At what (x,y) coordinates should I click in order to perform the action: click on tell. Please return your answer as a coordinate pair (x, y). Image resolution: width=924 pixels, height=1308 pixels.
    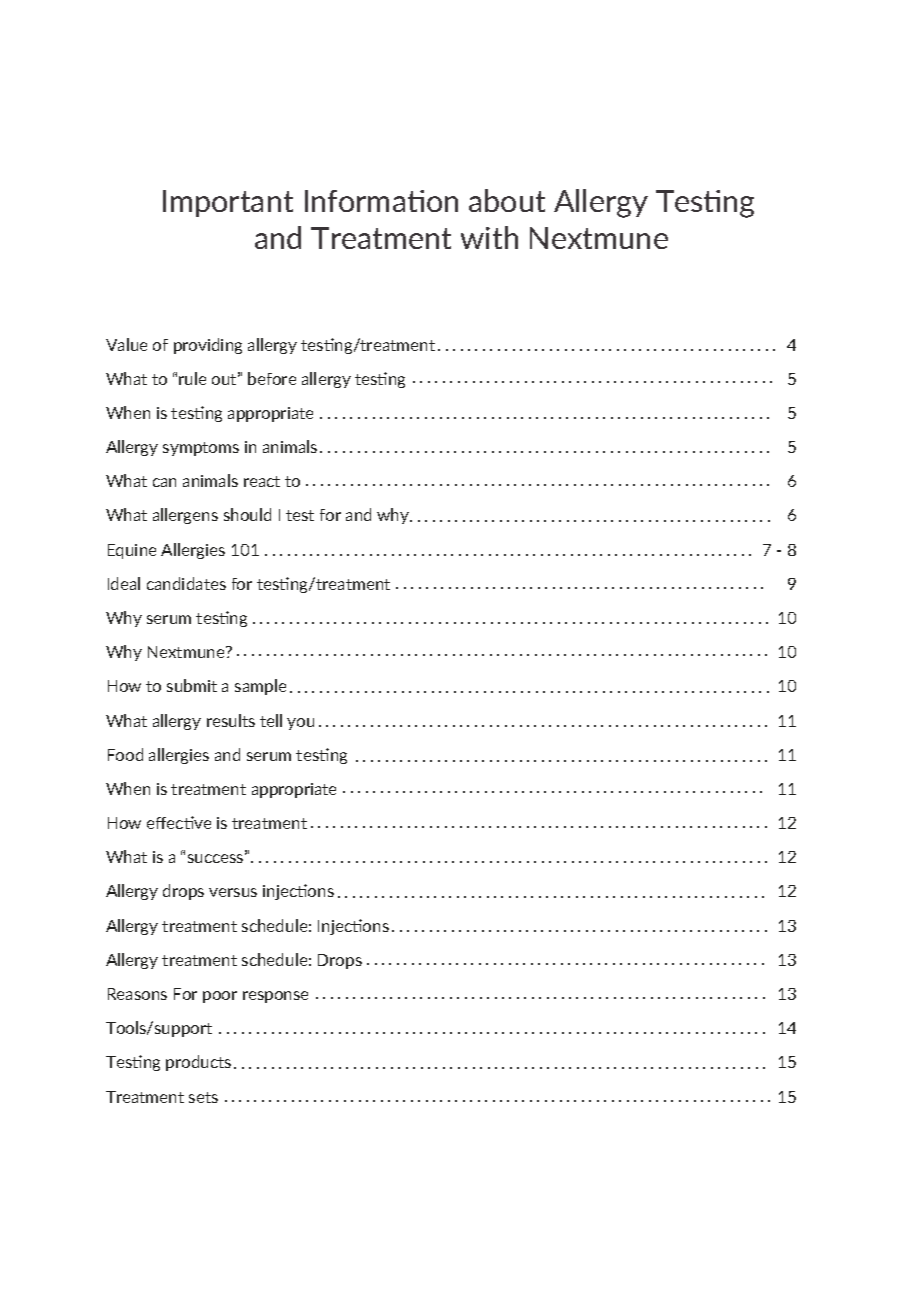
    Looking at the image, I should click on (271, 720).
